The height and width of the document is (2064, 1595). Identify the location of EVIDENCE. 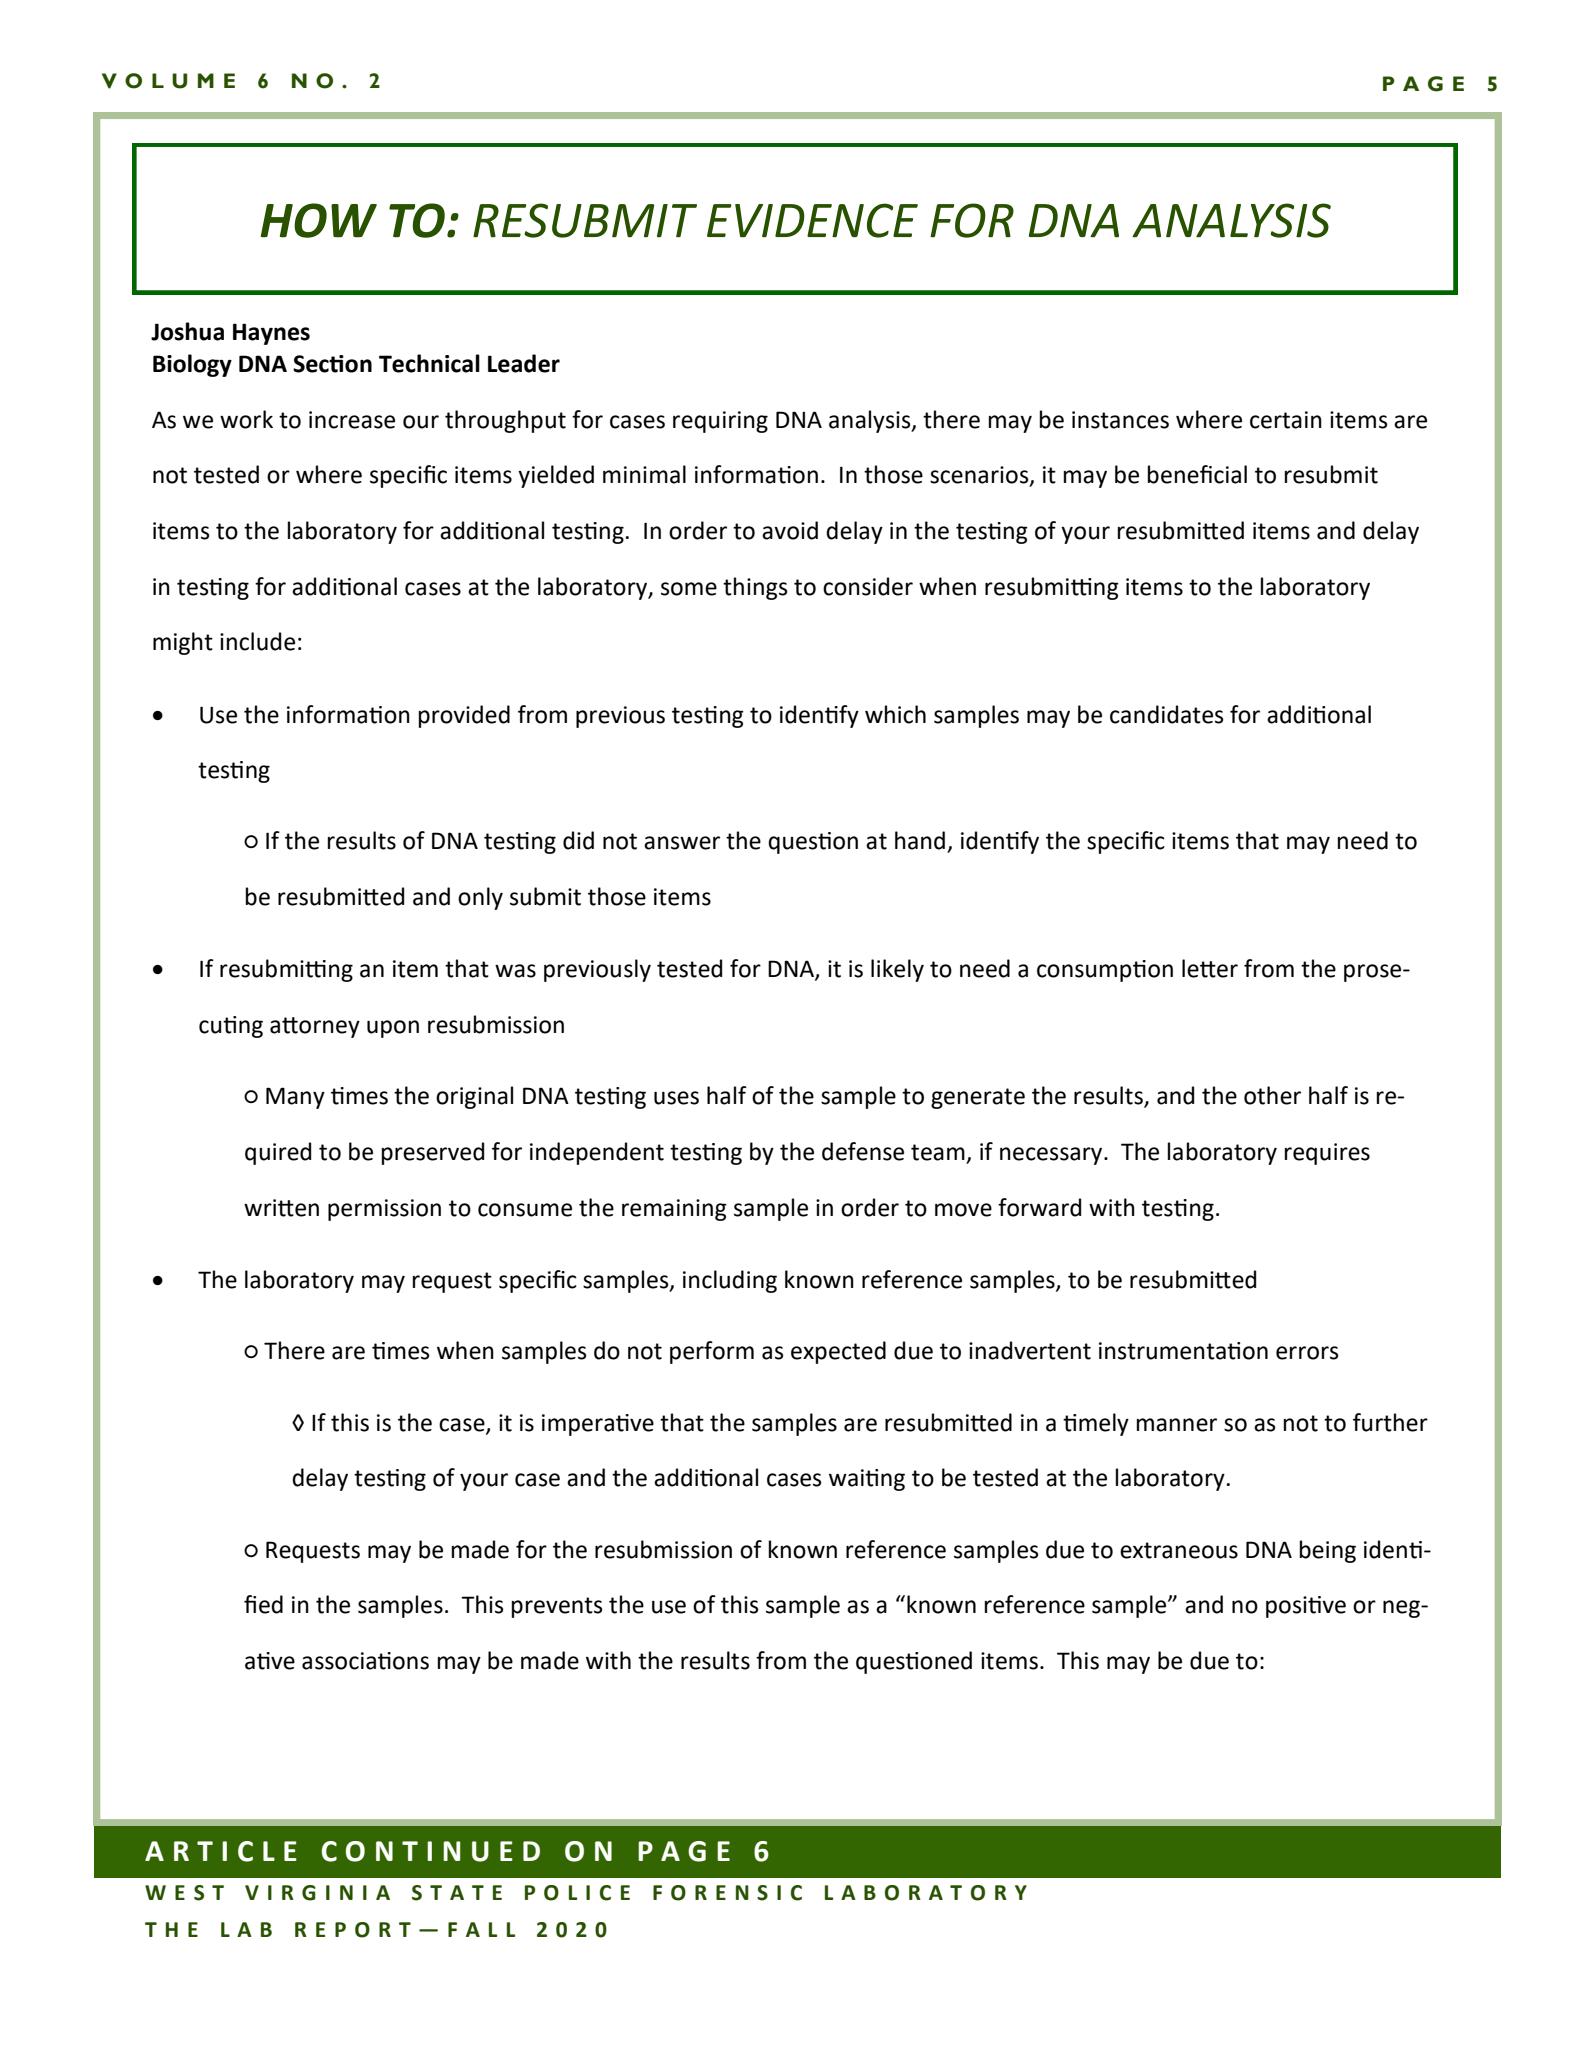
(812, 220).
